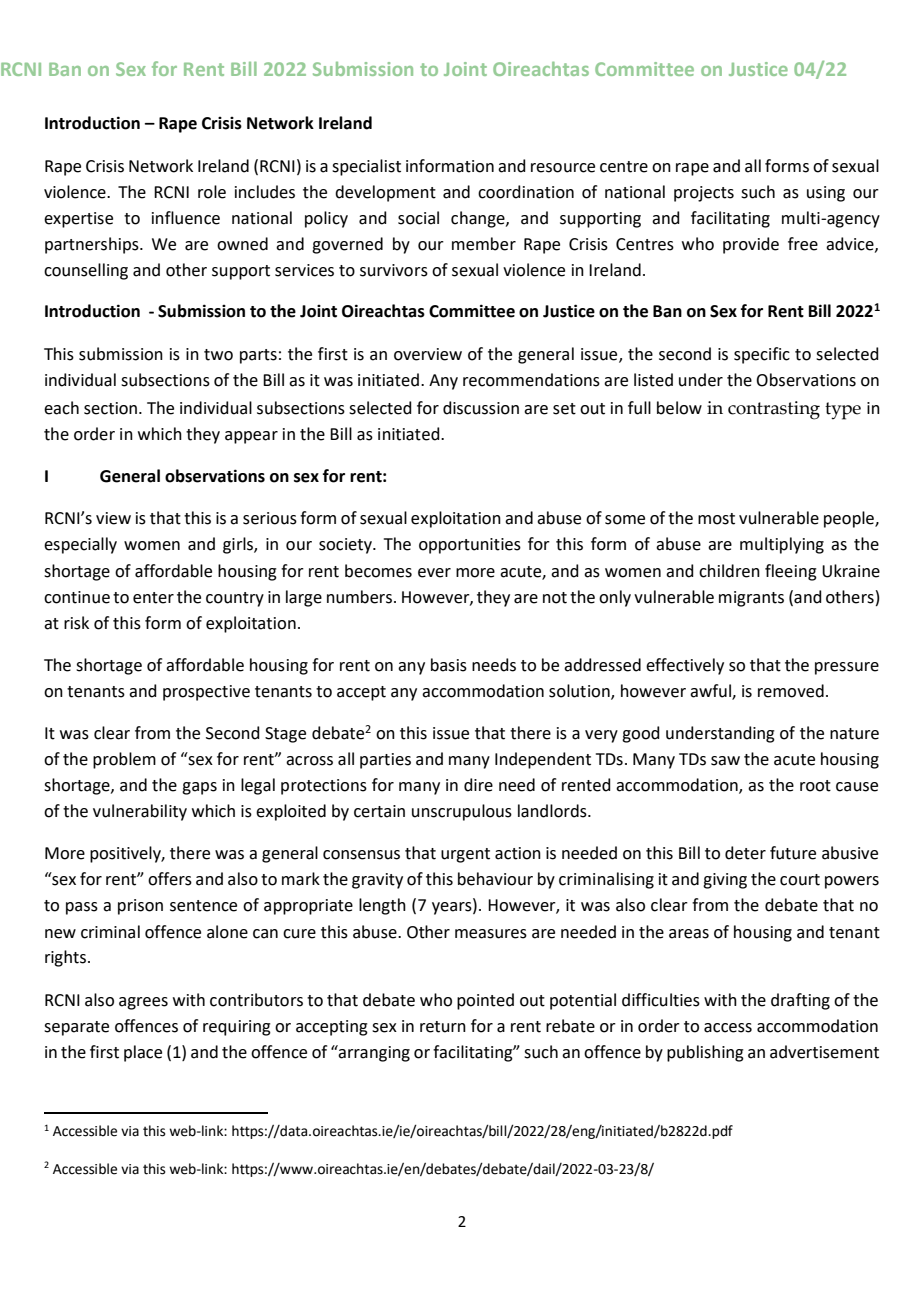 This document has height=1308, width=924. I want to click on enter, so click(153, 598).
